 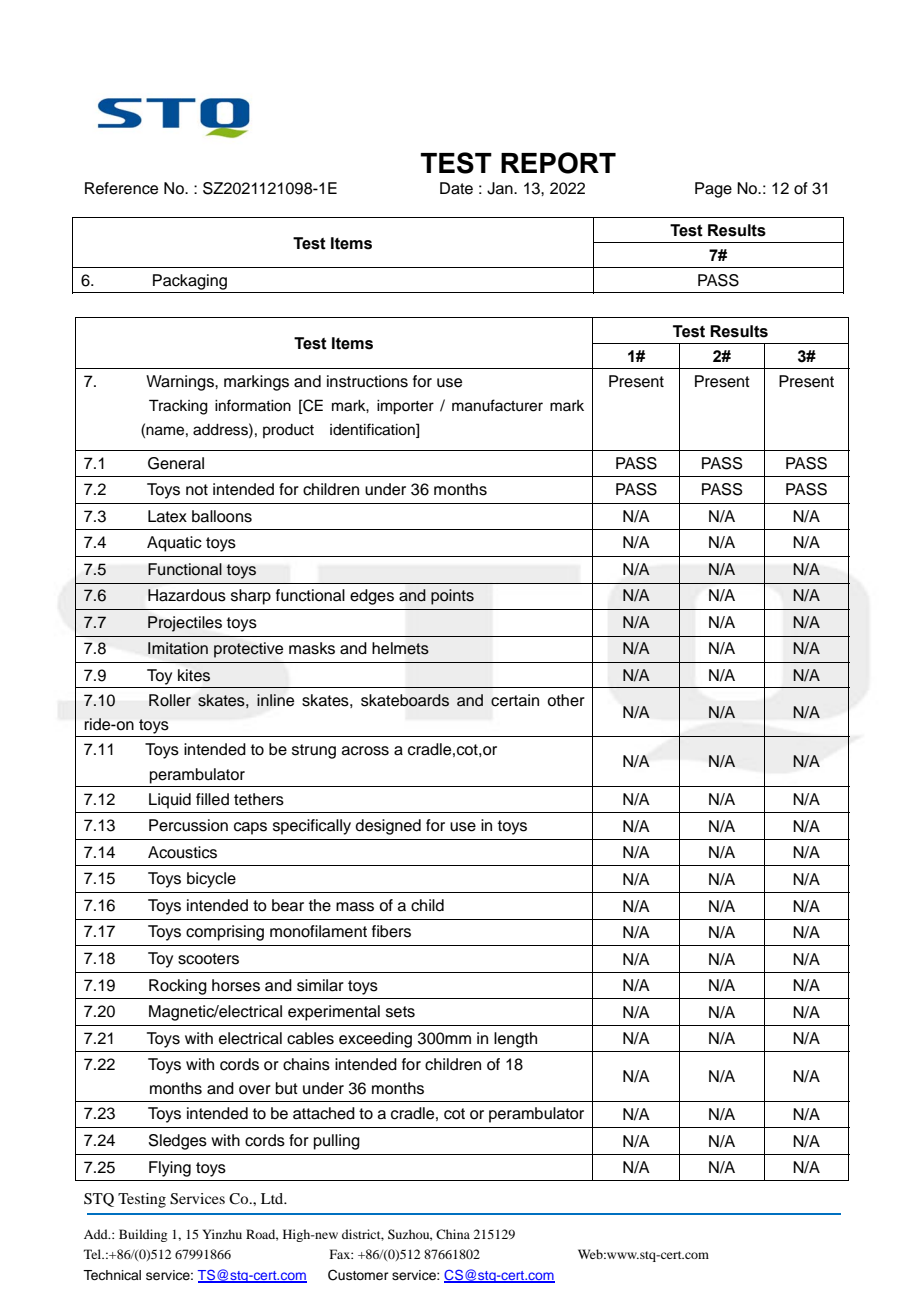 What do you see at coordinates (456, 188) in the document?
I see `Date` at bounding box center [456, 188].
